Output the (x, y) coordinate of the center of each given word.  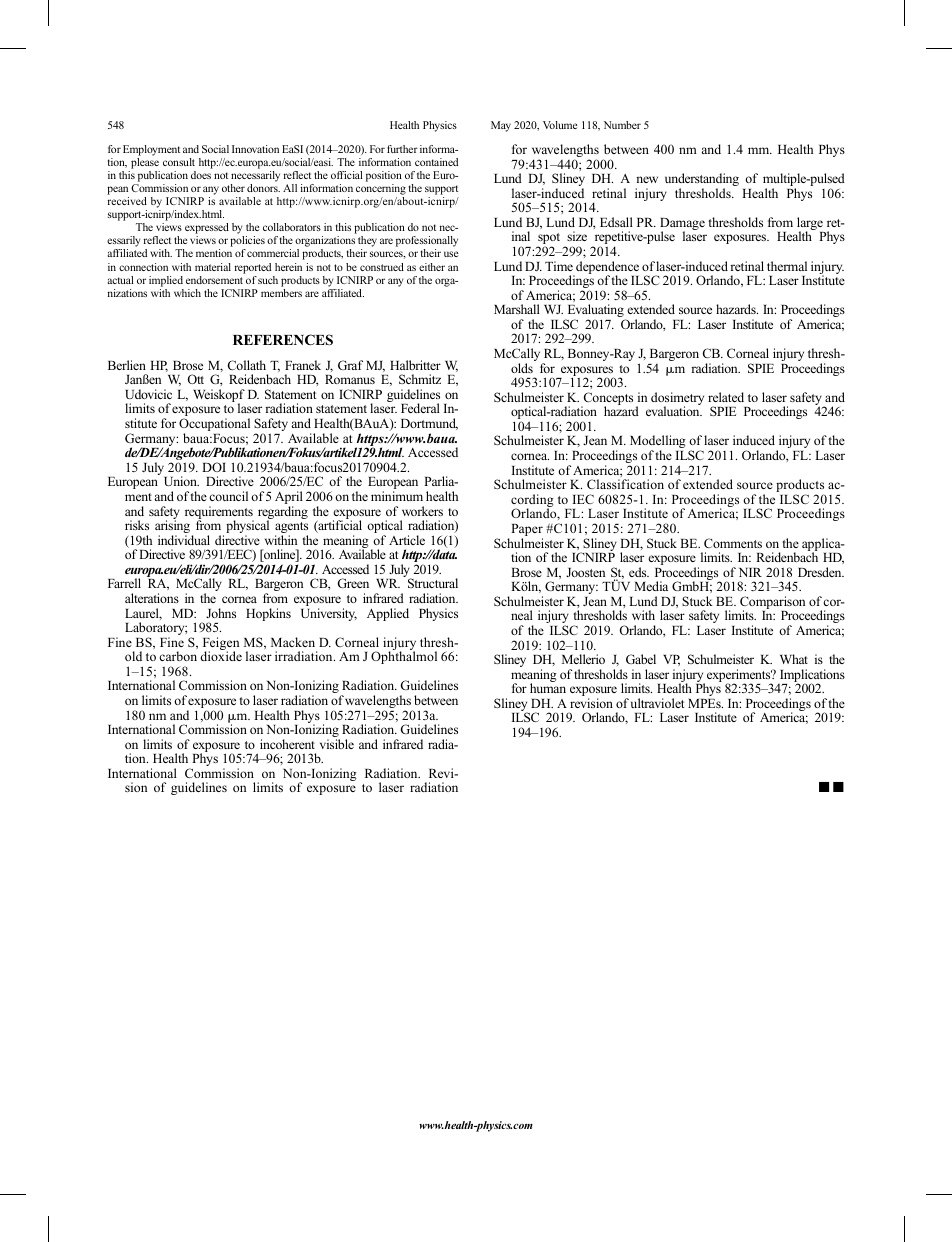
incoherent (287, 744)
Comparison (772, 604)
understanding (702, 181)
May (501, 126)
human (548, 688)
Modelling (658, 443)
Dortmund (429, 424)
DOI (214, 467)
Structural (433, 583)
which (187, 293)
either (432, 267)
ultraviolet (657, 703)
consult (179, 162)
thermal (787, 266)
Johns (221, 613)
